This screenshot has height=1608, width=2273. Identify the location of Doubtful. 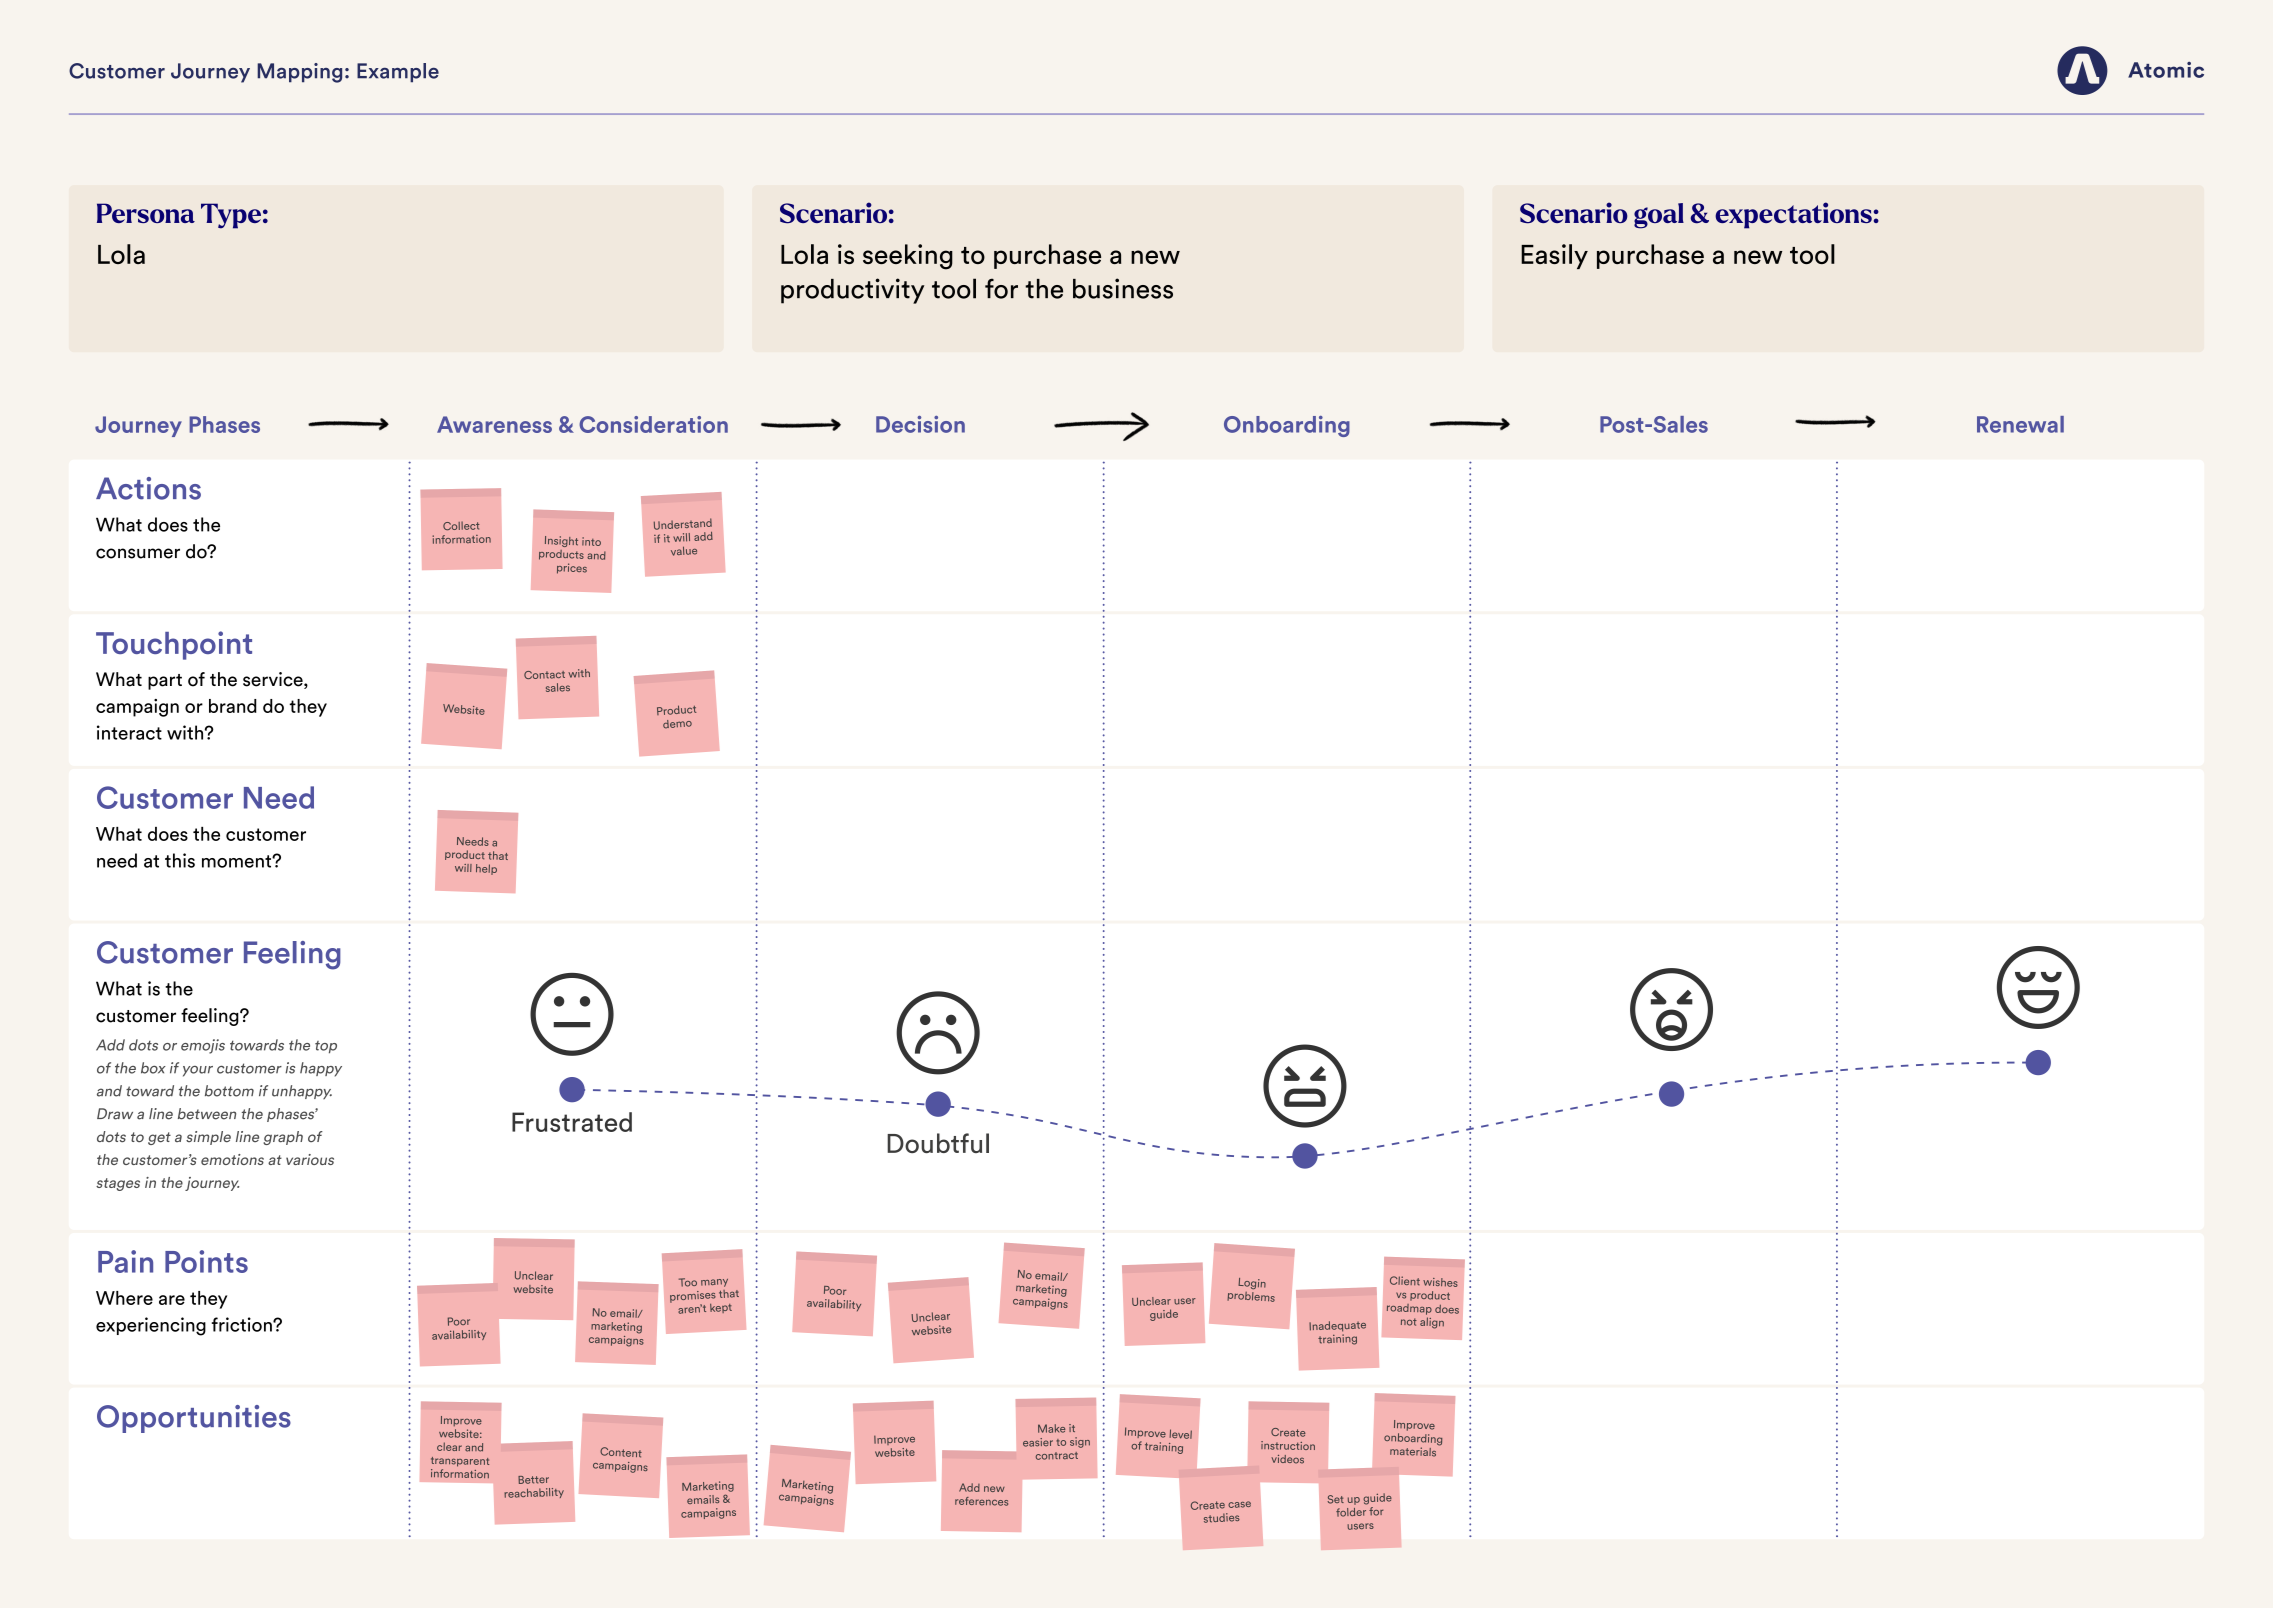
(938, 1143).
